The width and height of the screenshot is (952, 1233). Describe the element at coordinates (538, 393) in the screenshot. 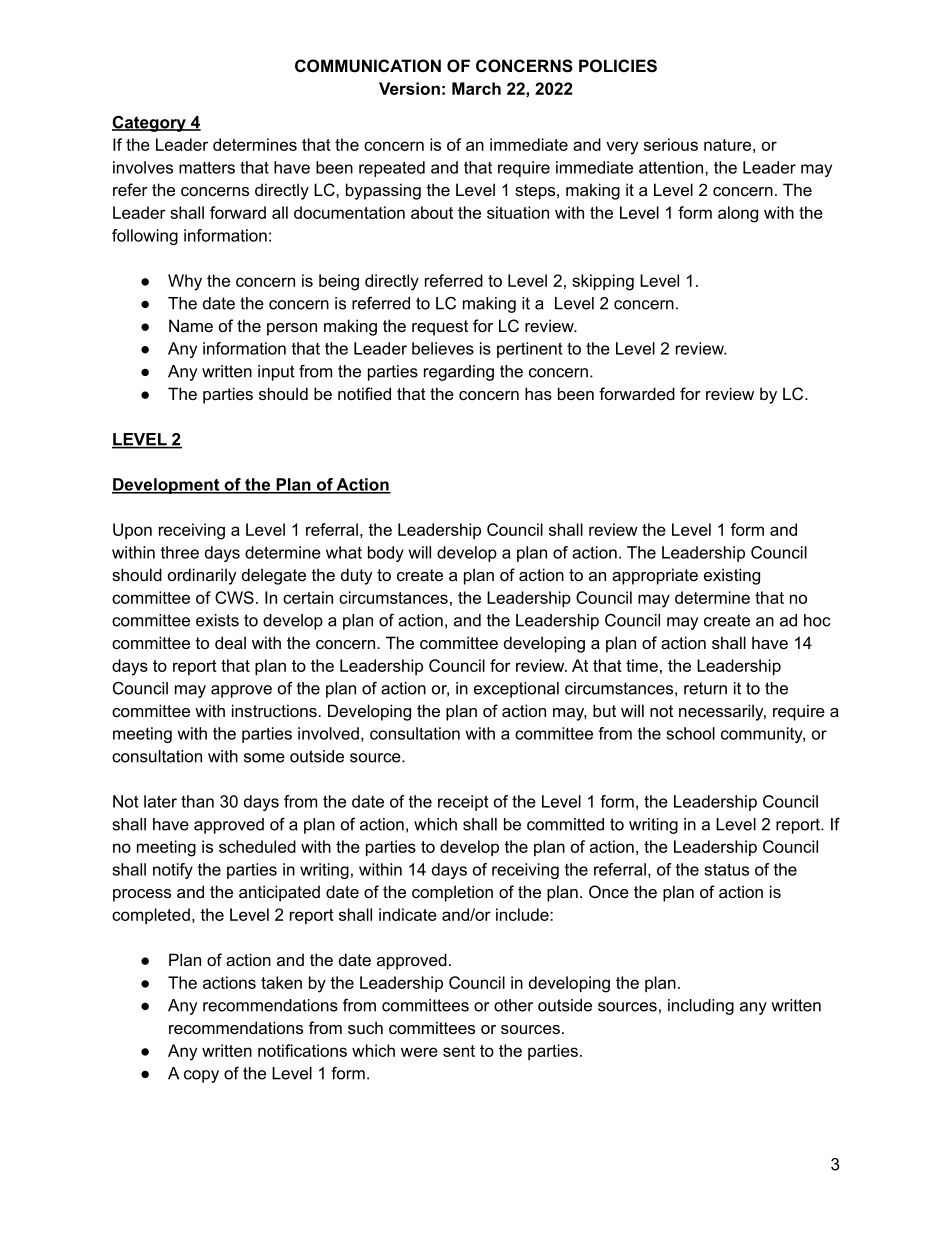

I see `has` at that location.
